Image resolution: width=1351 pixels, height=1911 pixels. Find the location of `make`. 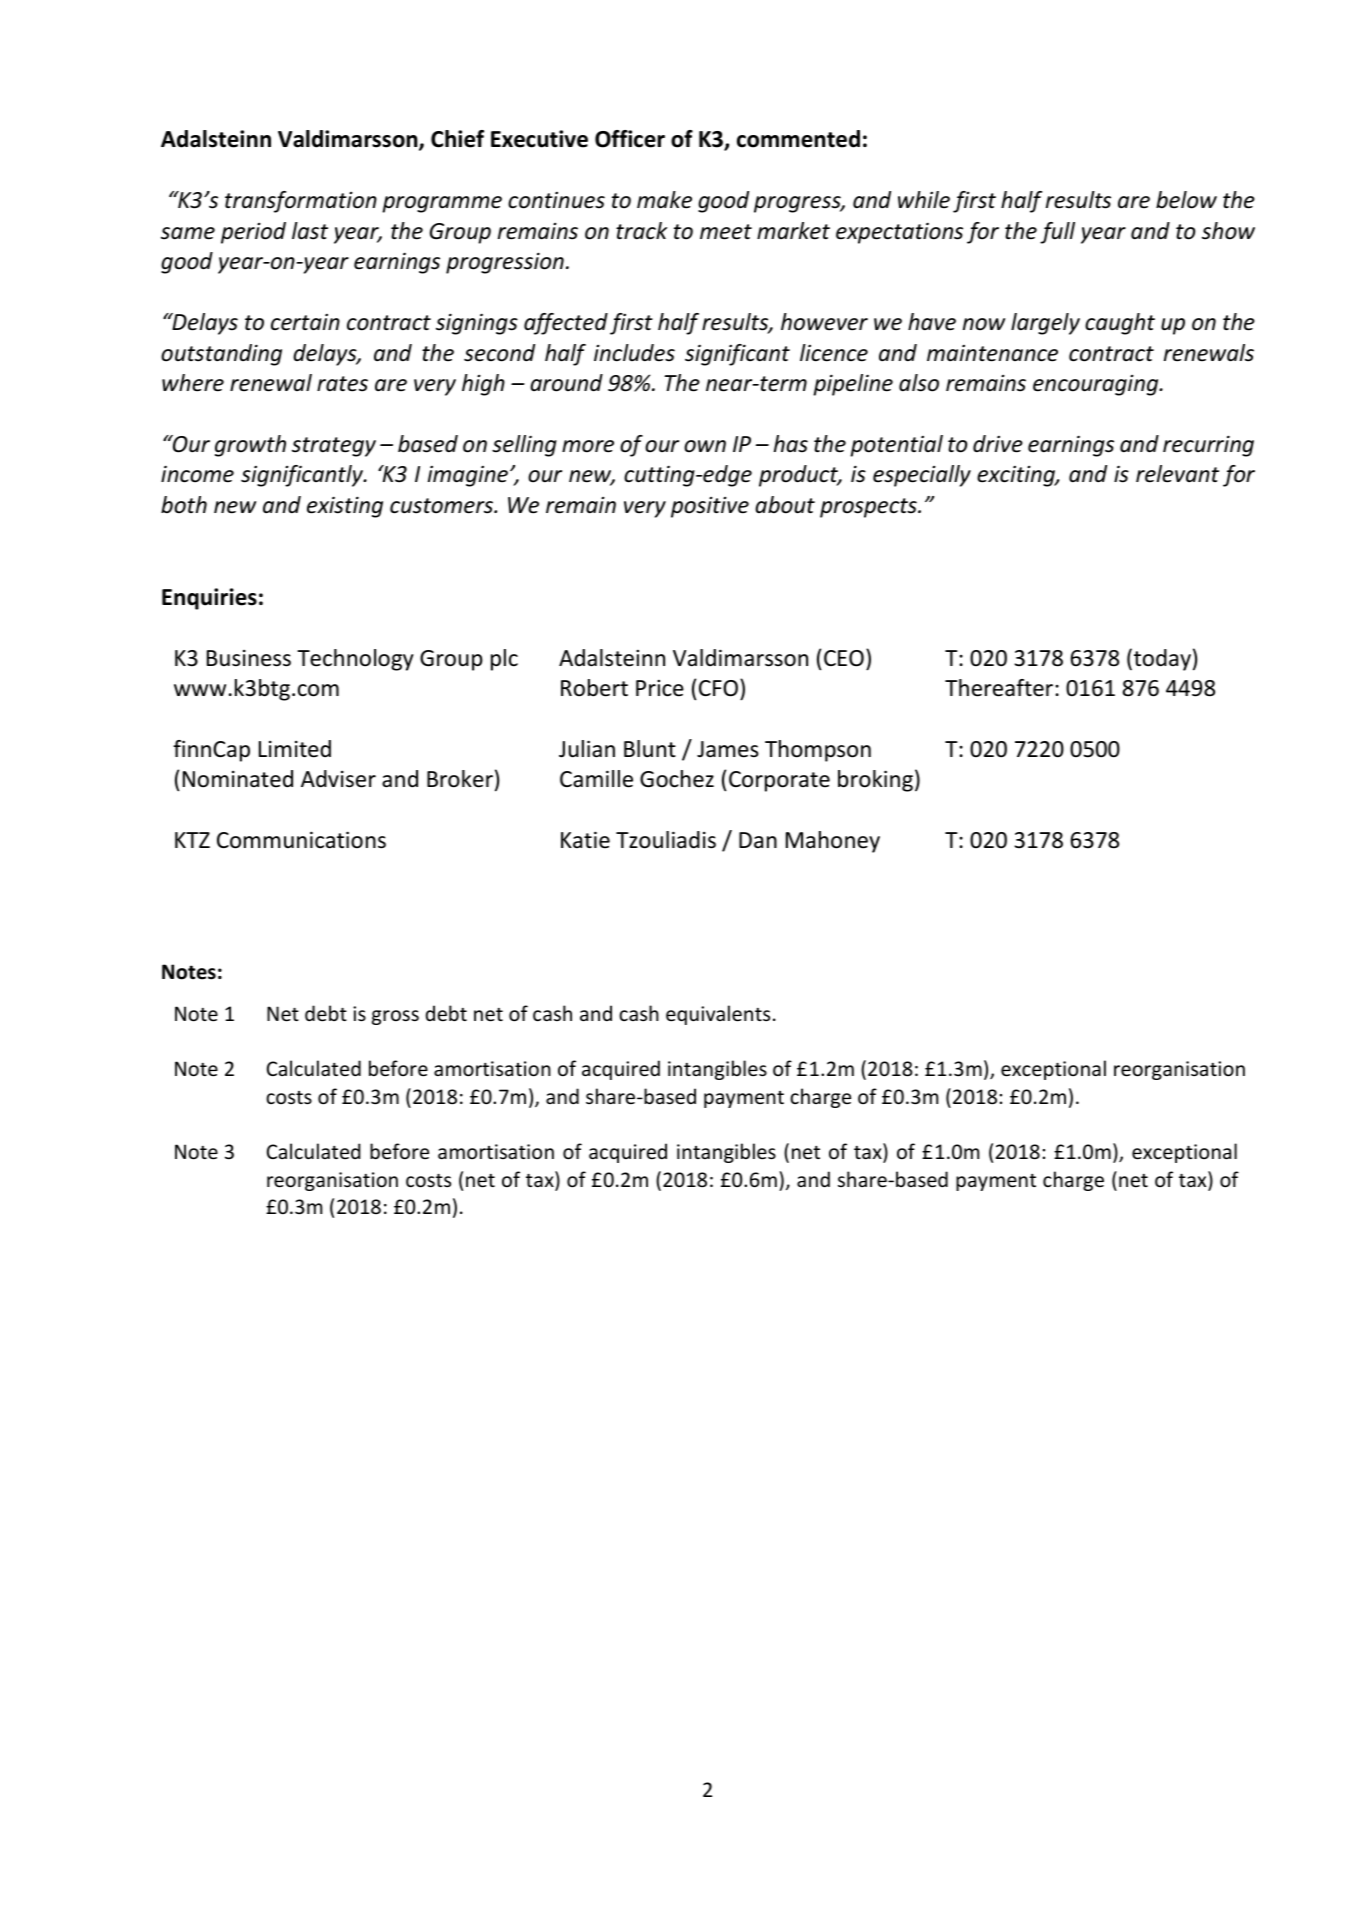

make is located at coordinates (664, 200).
